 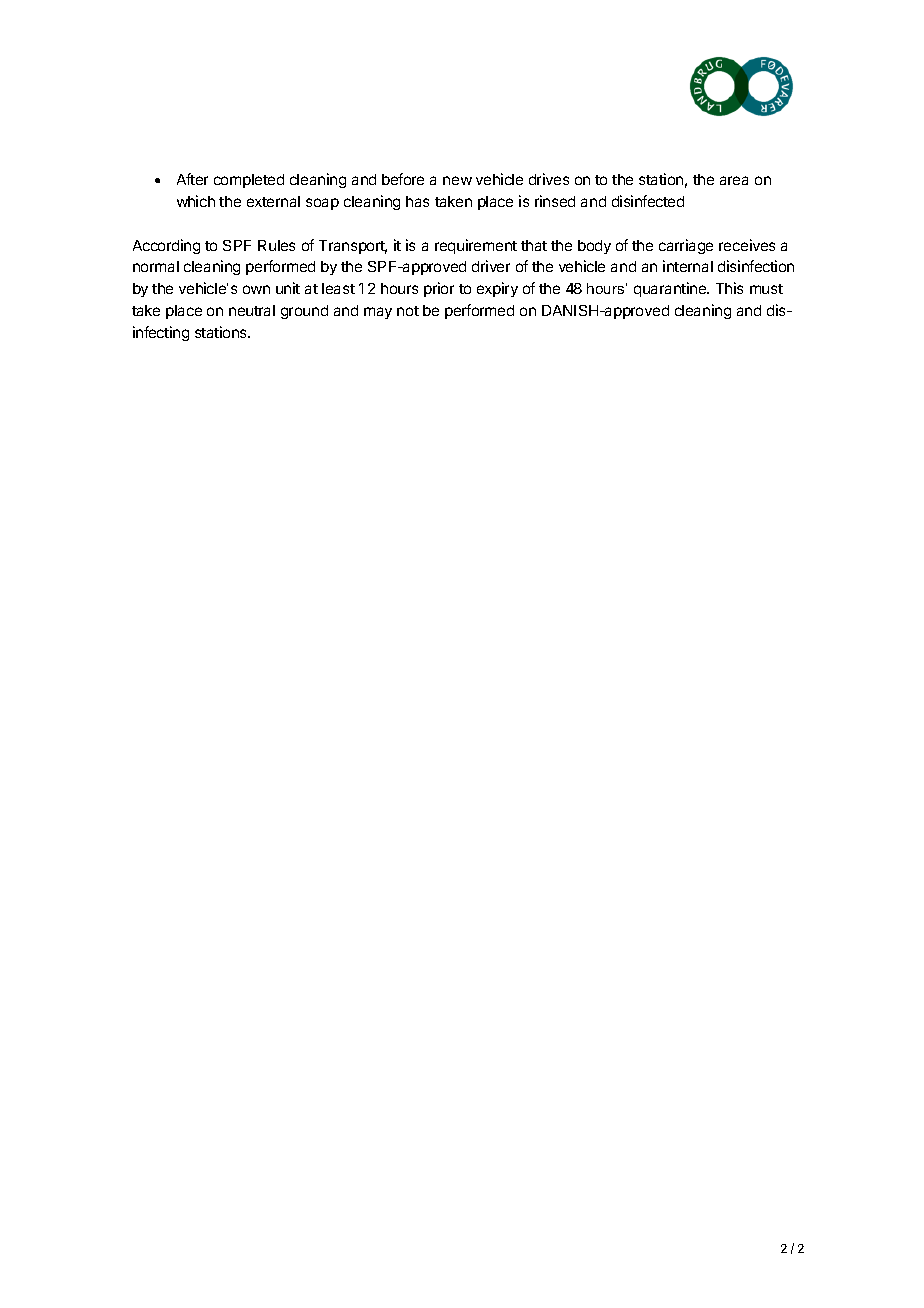 I want to click on neutral, so click(x=252, y=310).
